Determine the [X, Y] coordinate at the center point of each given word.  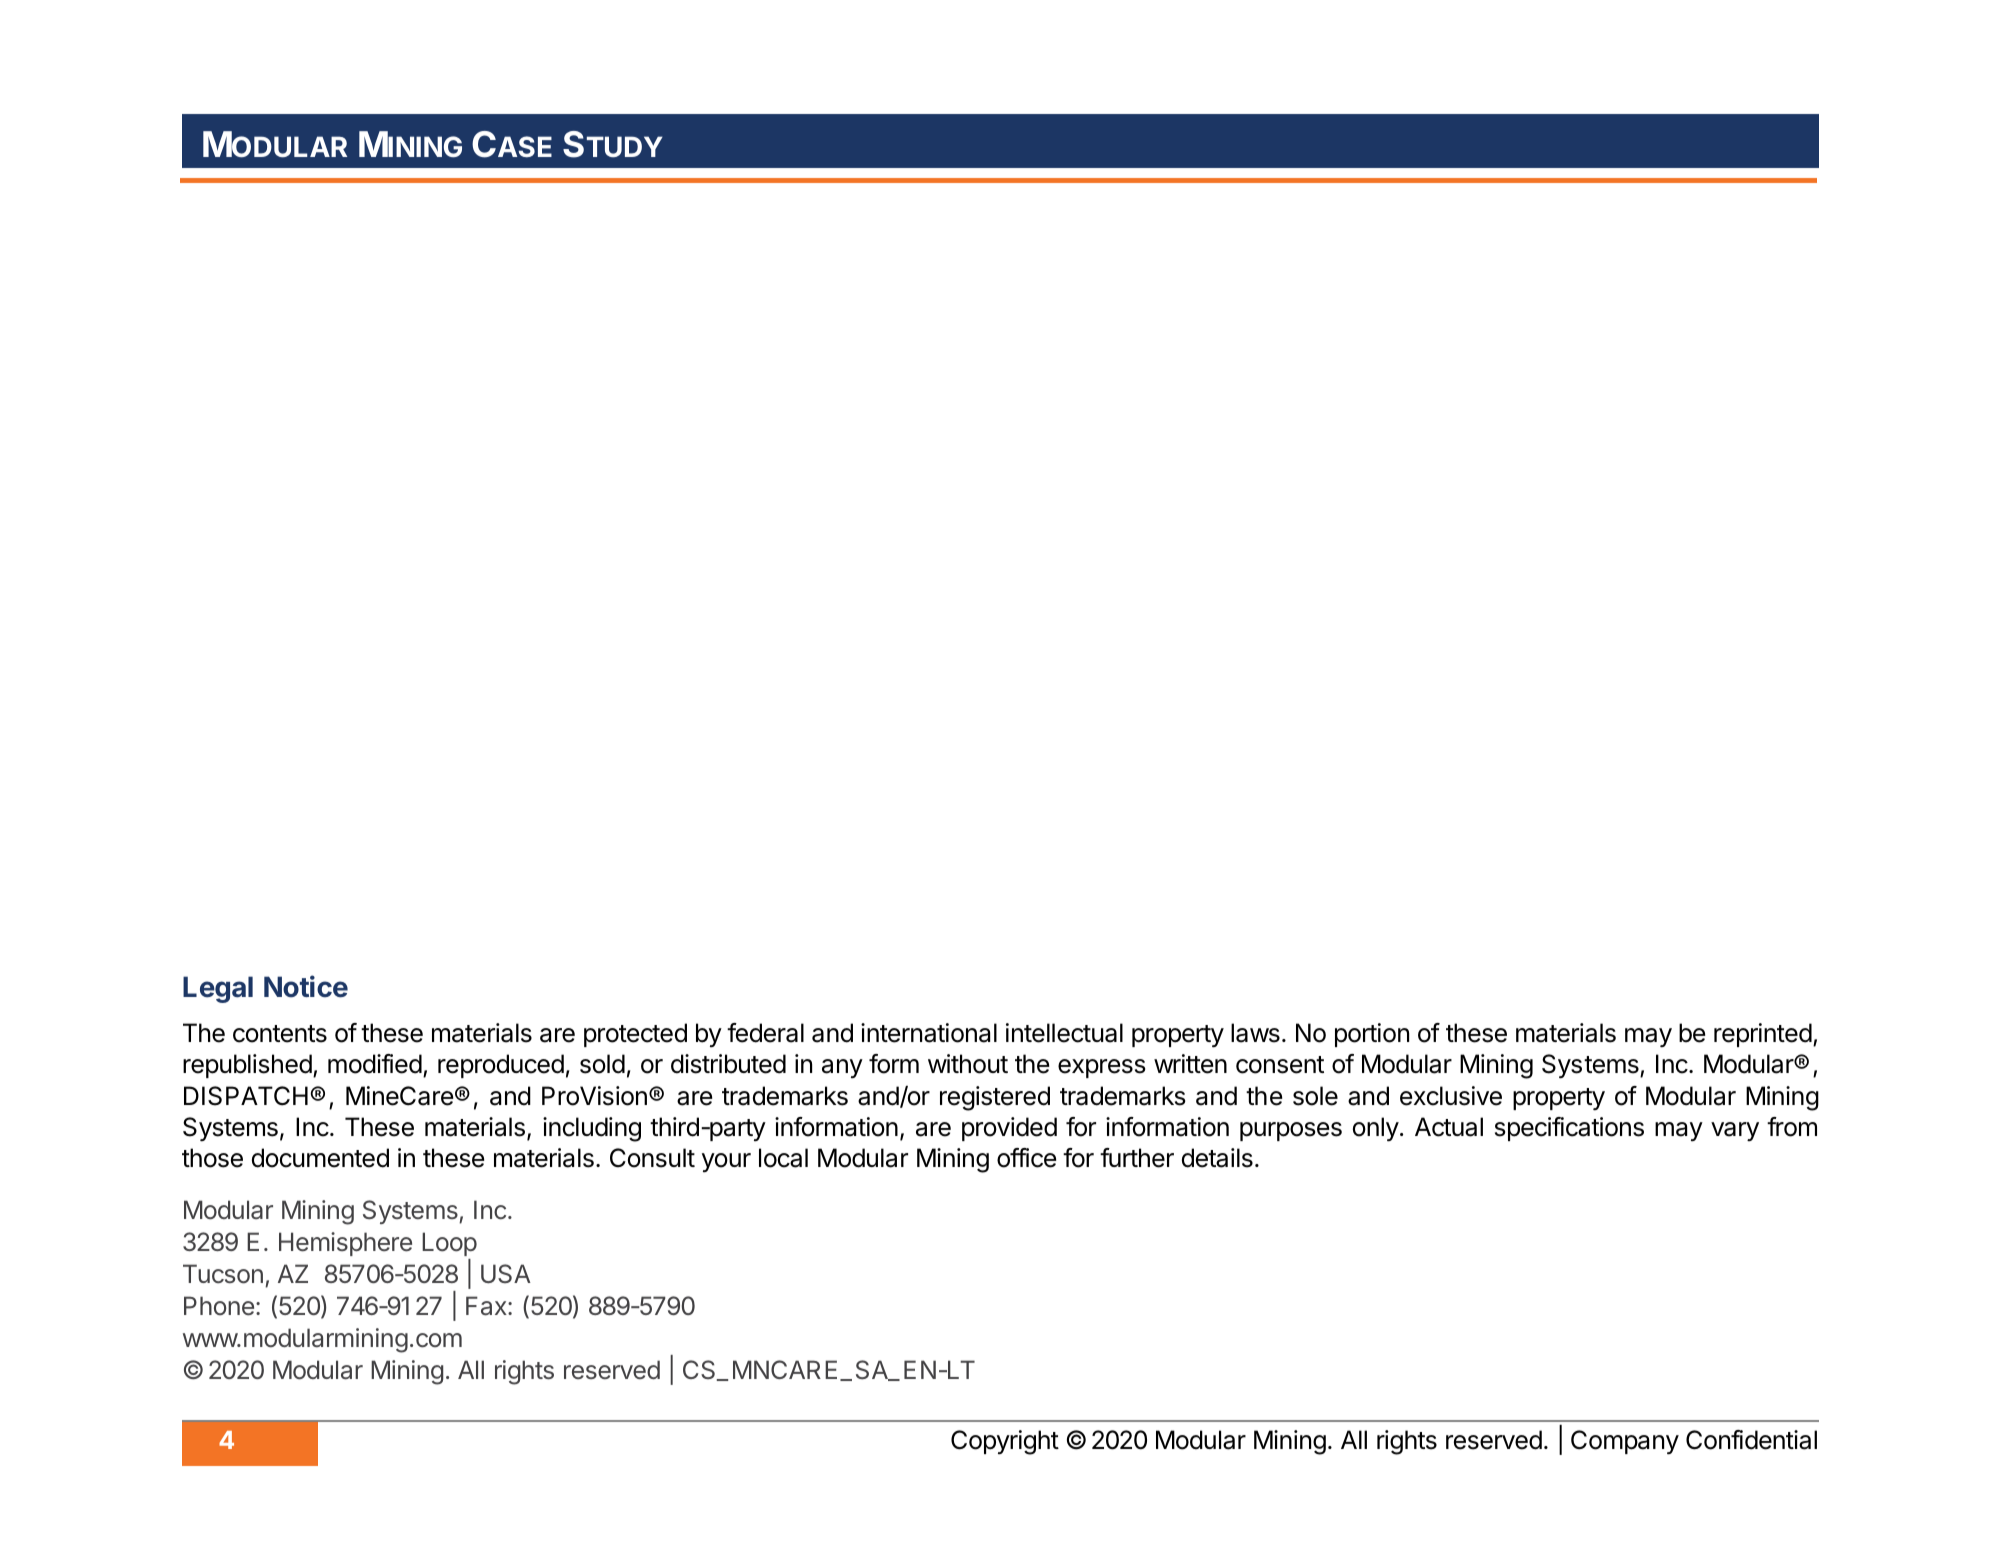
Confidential [1751, 1440]
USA [506, 1274]
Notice [306, 986]
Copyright [1005, 1442]
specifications [1569, 1129]
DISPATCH [246, 1096]
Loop [449, 1244]
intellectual [1064, 1033]
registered [995, 1098]
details [1217, 1158]
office [1026, 1158]
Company [1625, 1442]
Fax [487, 1306]
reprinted [1763, 1035]
